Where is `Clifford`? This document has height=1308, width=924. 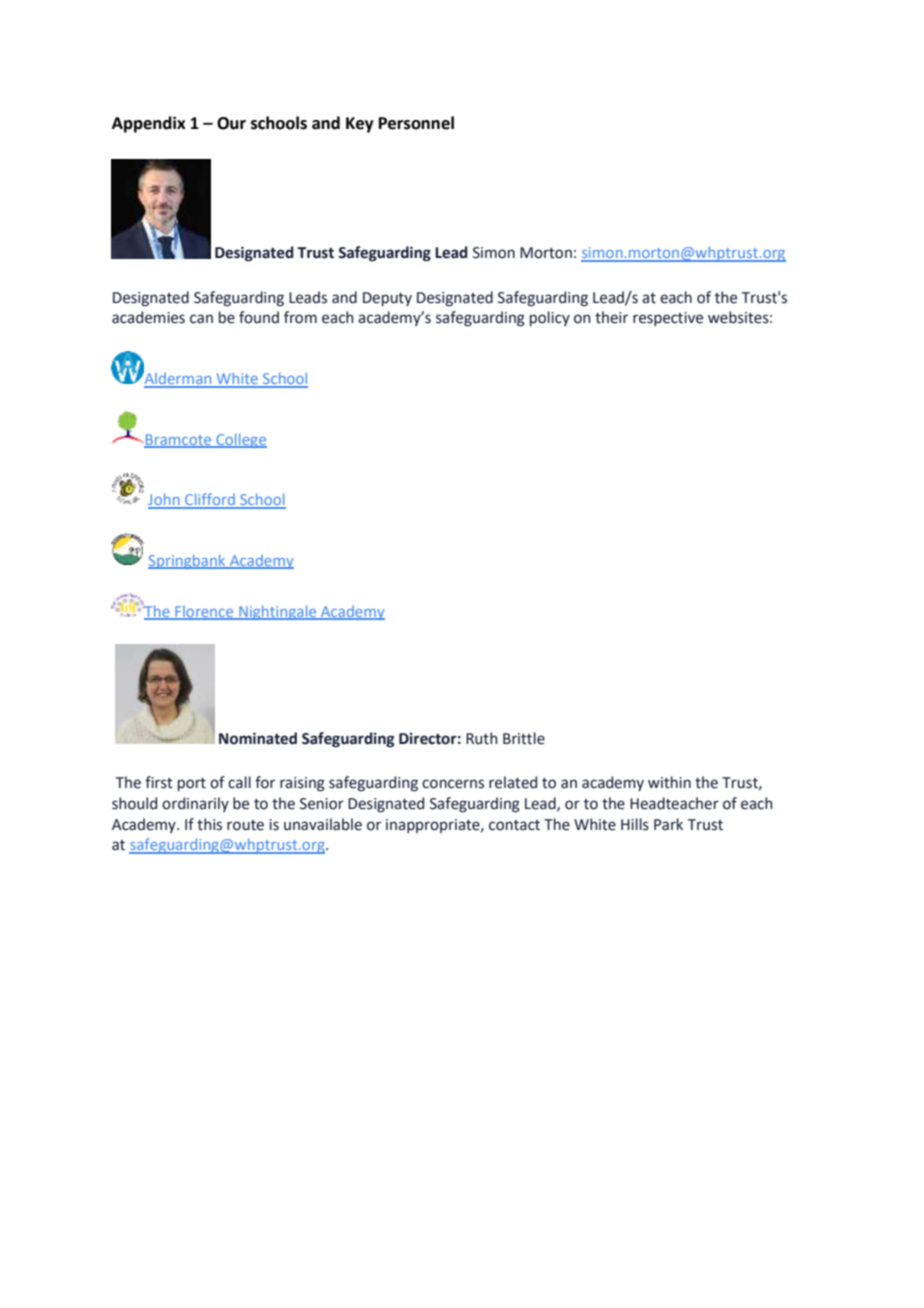 Clifford is located at coordinates (210, 500).
